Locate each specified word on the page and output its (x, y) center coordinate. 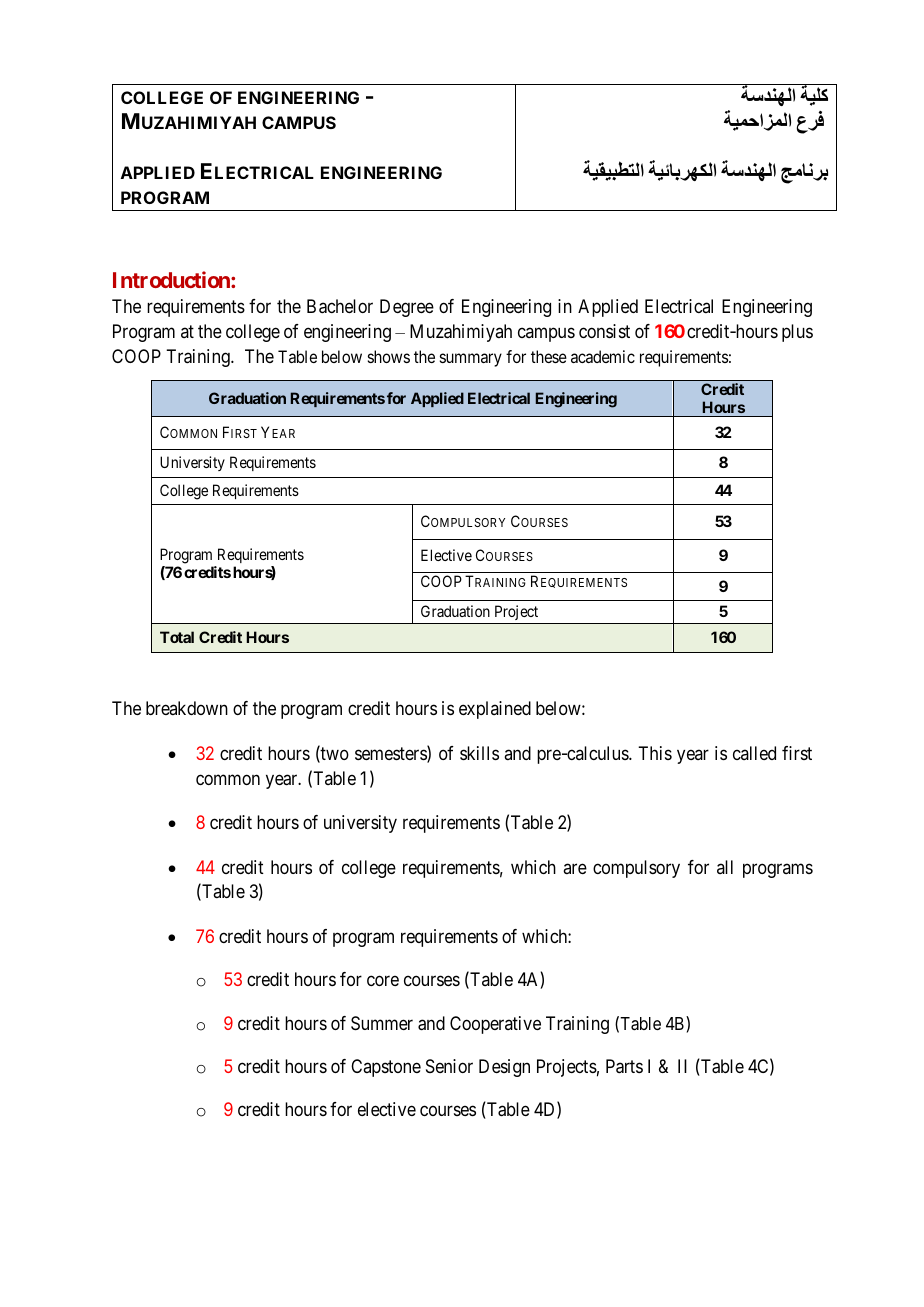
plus (797, 333)
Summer (382, 1023)
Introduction (172, 279)
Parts (624, 1066)
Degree (407, 308)
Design (504, 1068)
